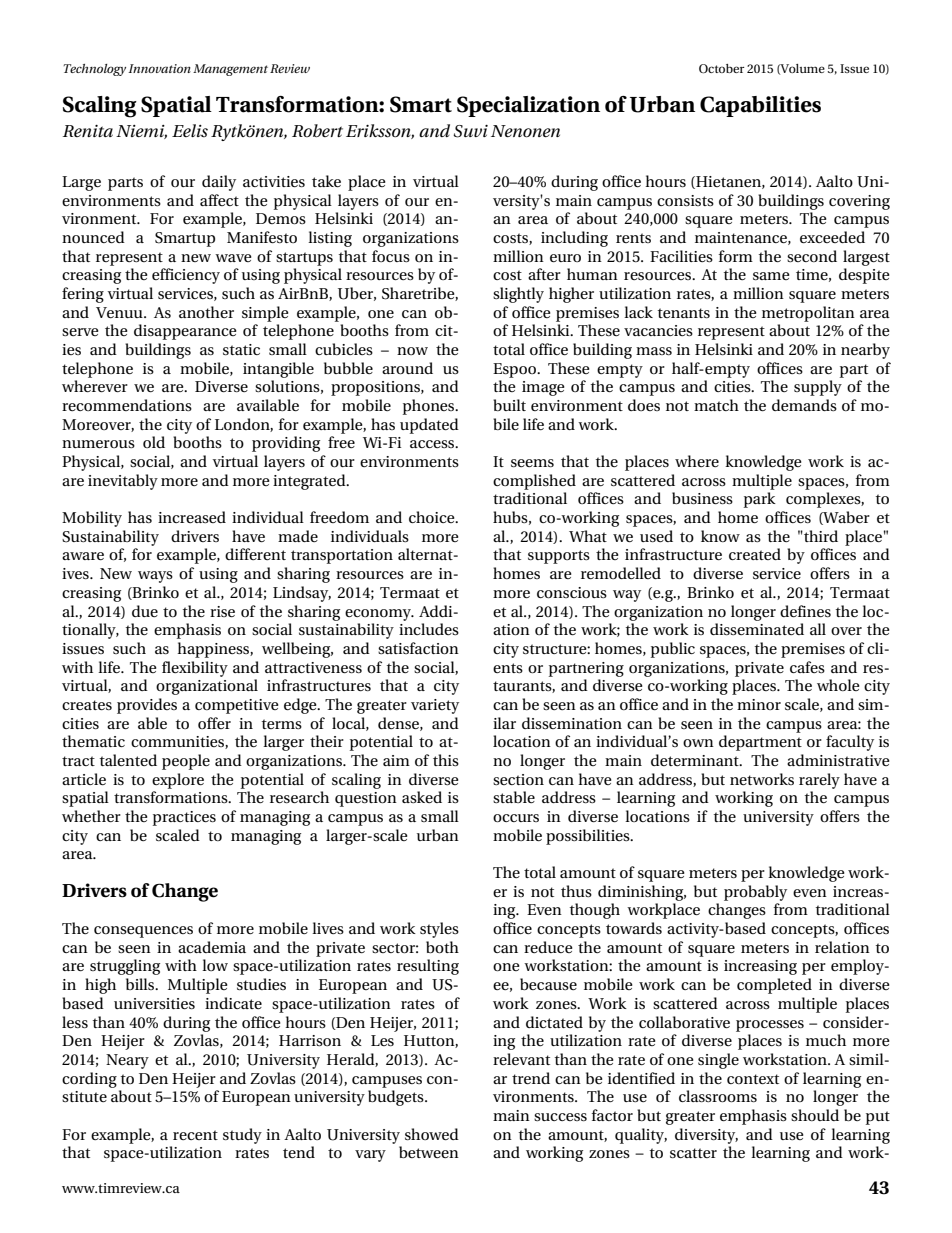 This screenshot has width=952, height=1233. What do you see at coordinates (185, 332) in the screenshot?
I see `disappearance` at bounding box center [185, 332].
